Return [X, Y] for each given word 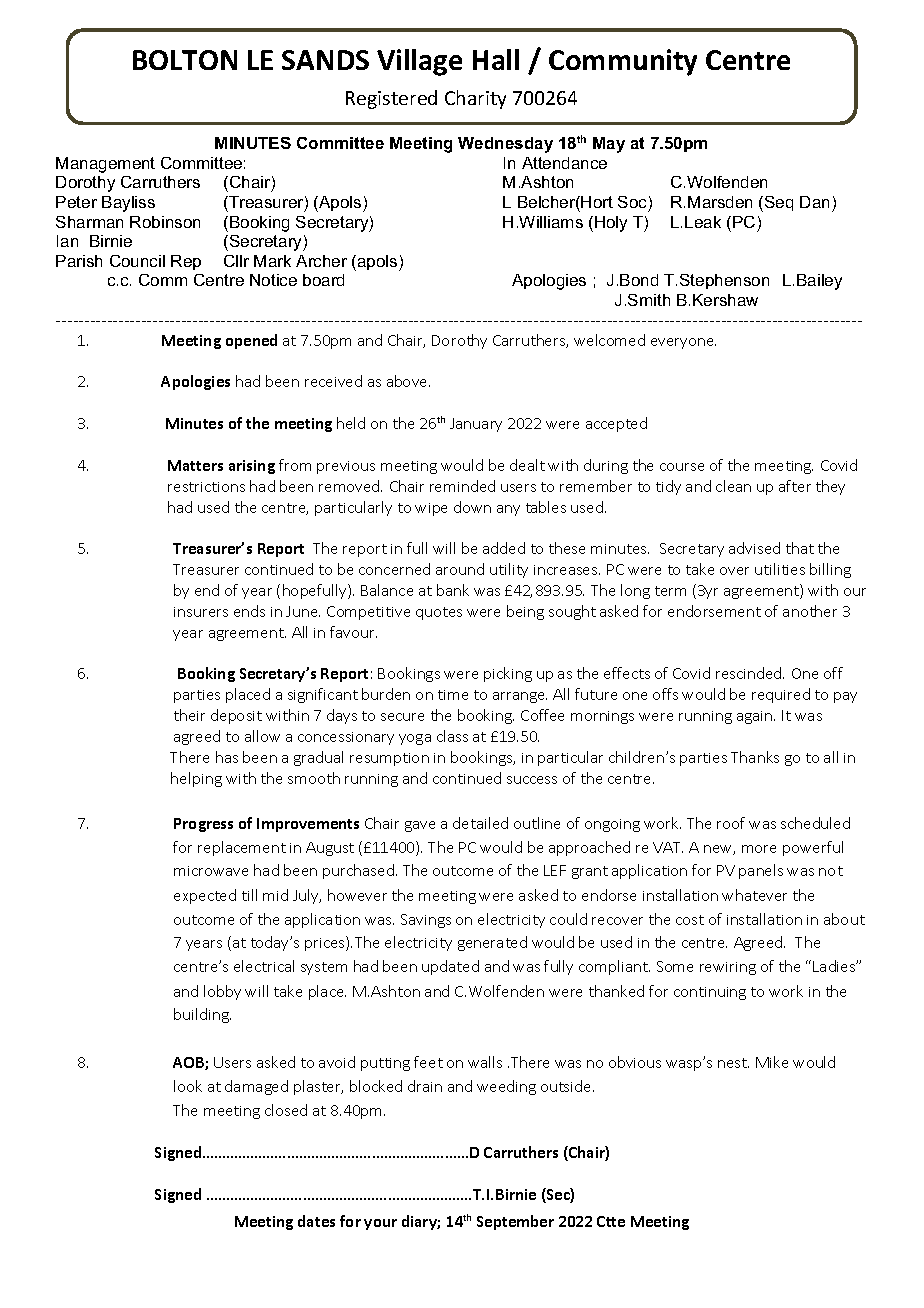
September [515, 1222]
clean [733, 486]
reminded [462, 486]
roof [731, 823]
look [188, 1086]
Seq [779, 203]
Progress [203, 825]
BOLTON [185, 60]
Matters [195, 465]
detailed [480, 823]
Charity [475, 99]
